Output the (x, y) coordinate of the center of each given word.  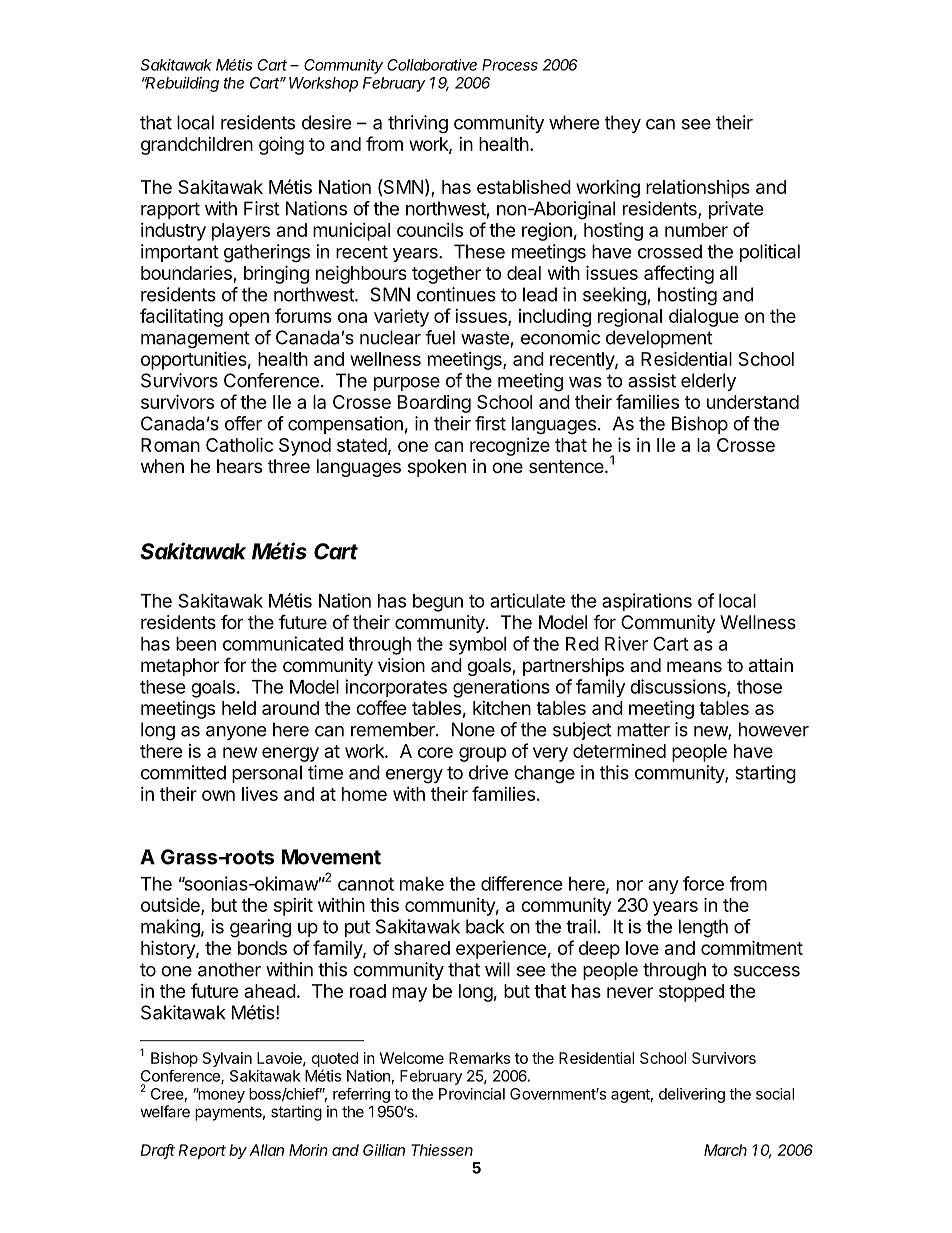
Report (202, 1151)
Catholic (239, 444)
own (218, 795)
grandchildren (197, 146)
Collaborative (432, 65)
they (623, 124)
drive (488, 772)
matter (643, 730)
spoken (437, 468)
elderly (708, 382)
